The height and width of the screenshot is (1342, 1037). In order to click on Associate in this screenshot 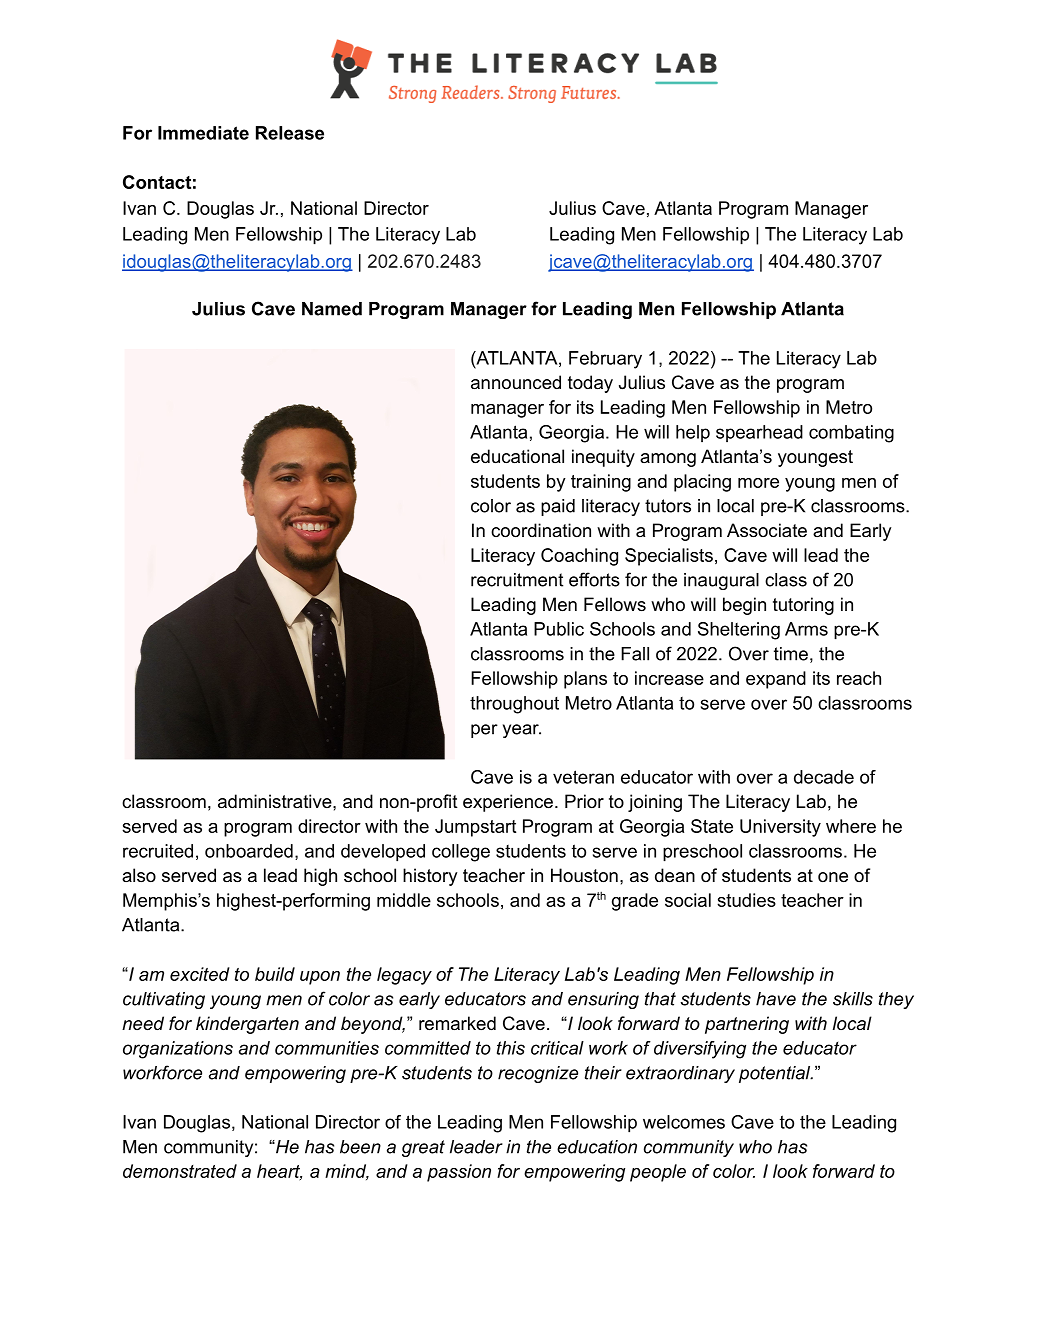, I will do `click(767, 530)`.
